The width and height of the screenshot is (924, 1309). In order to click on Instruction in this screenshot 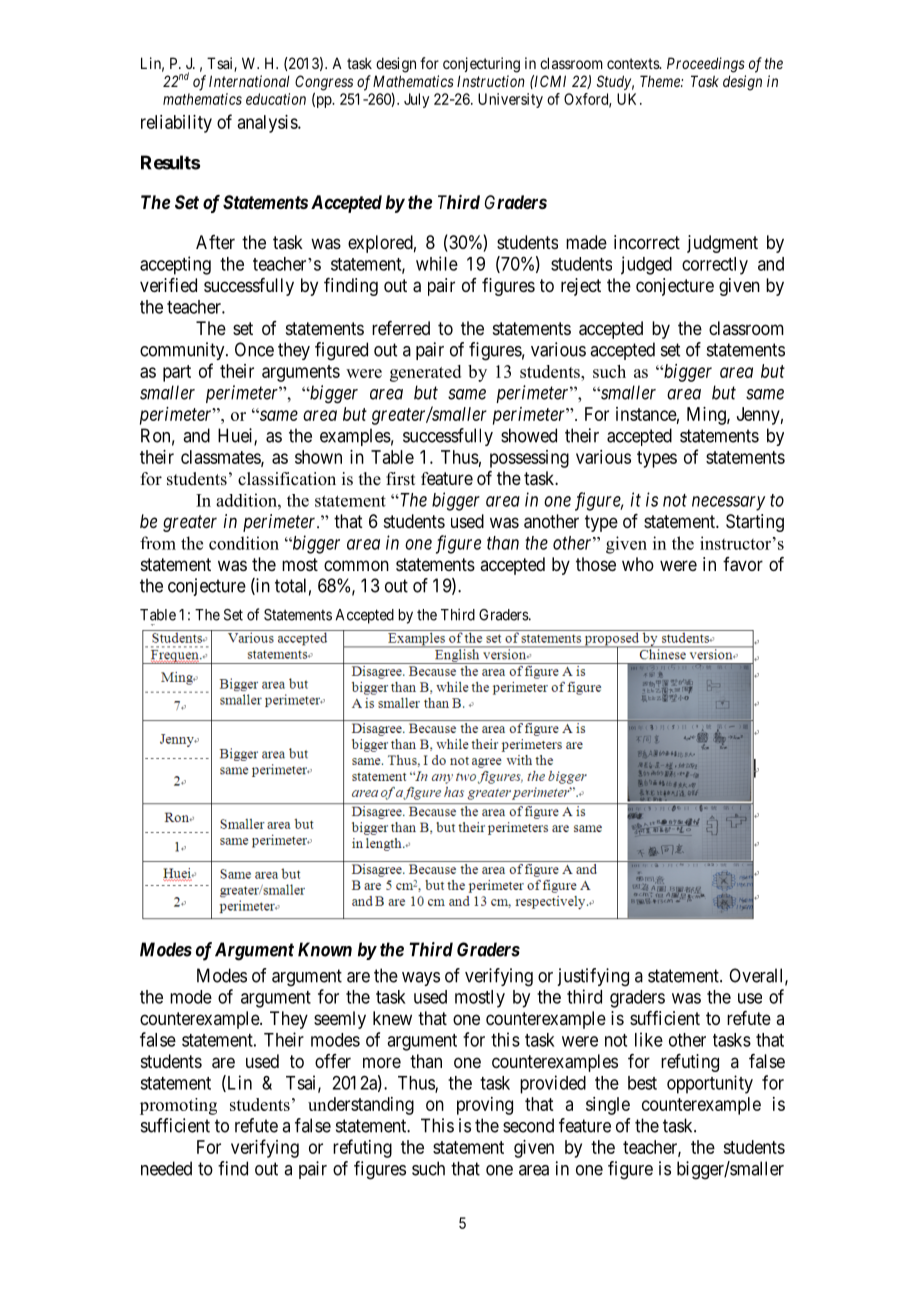, I will do `click(491, 81)`.
